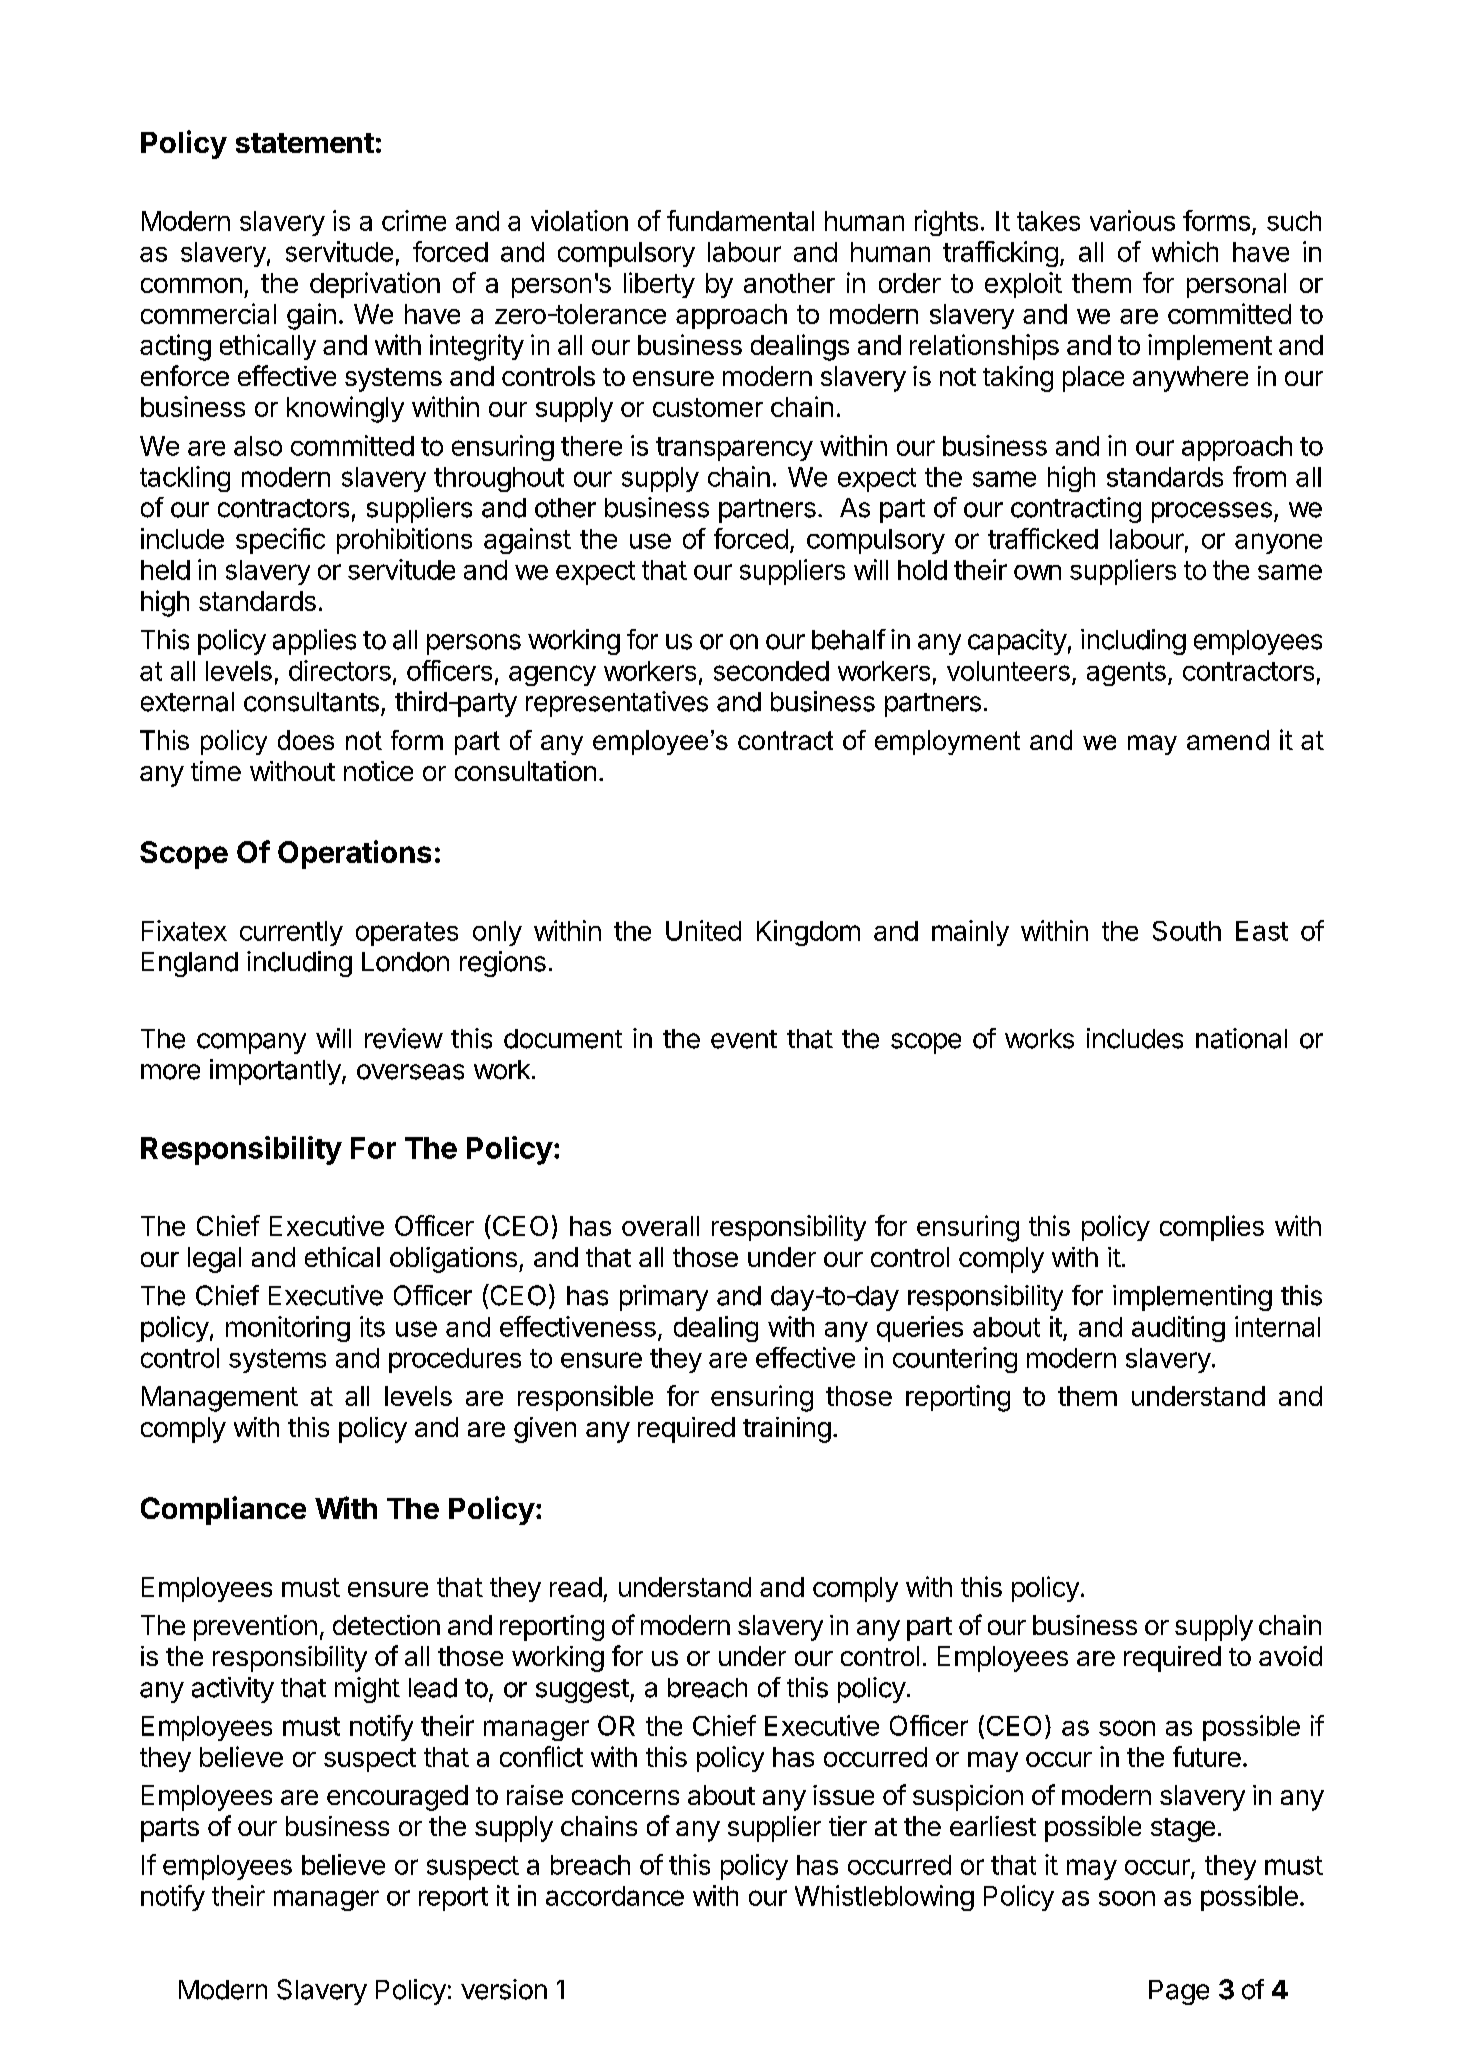 The height and width of the image is (2068, 1462). What do you see at coordinates (703, 930) in the image?
I see `United` at bounding box center [703, 930].
